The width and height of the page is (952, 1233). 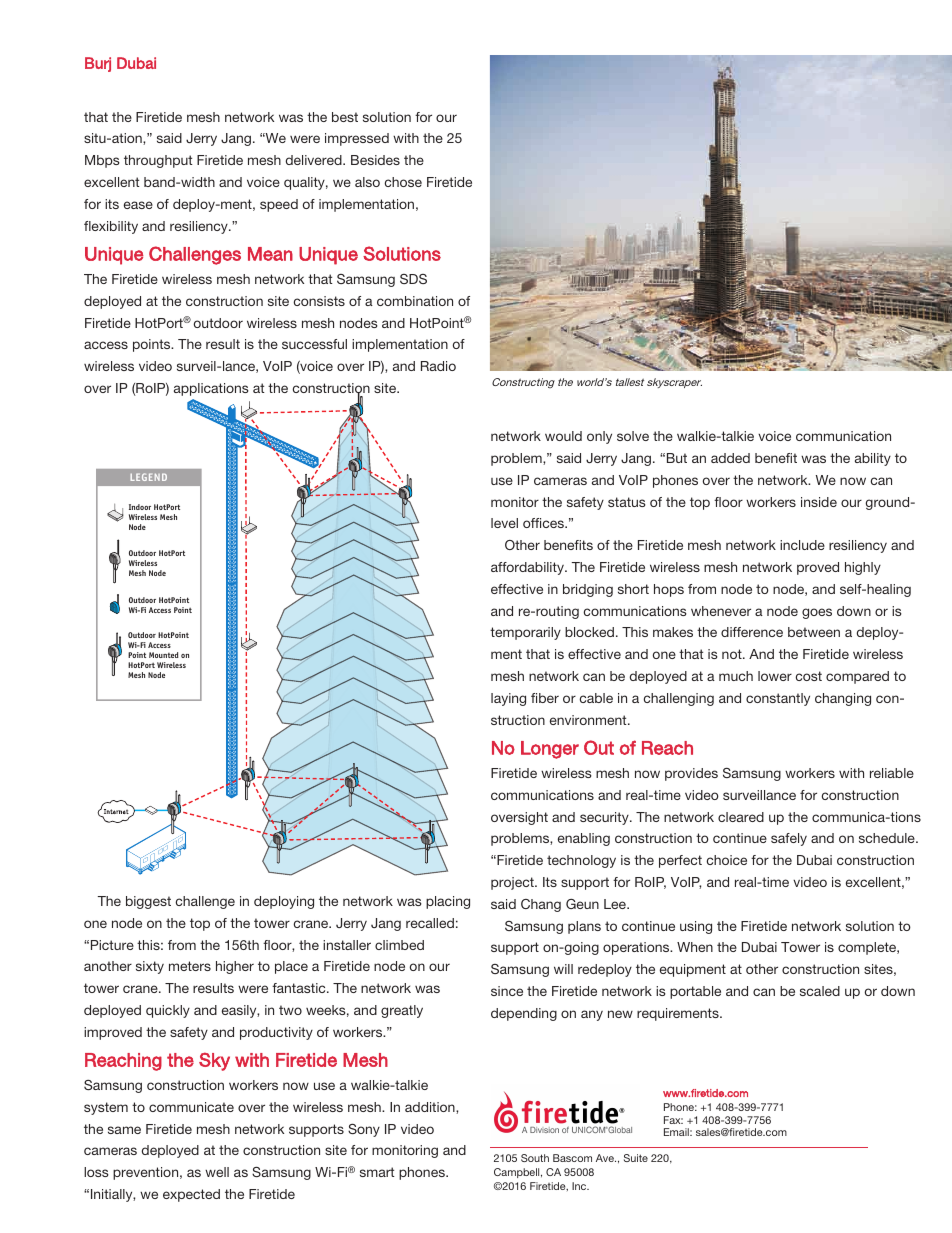 What do you see at coordinates (217, 1172) in the page?
I see `well` at bounding box center [217, 1172].
